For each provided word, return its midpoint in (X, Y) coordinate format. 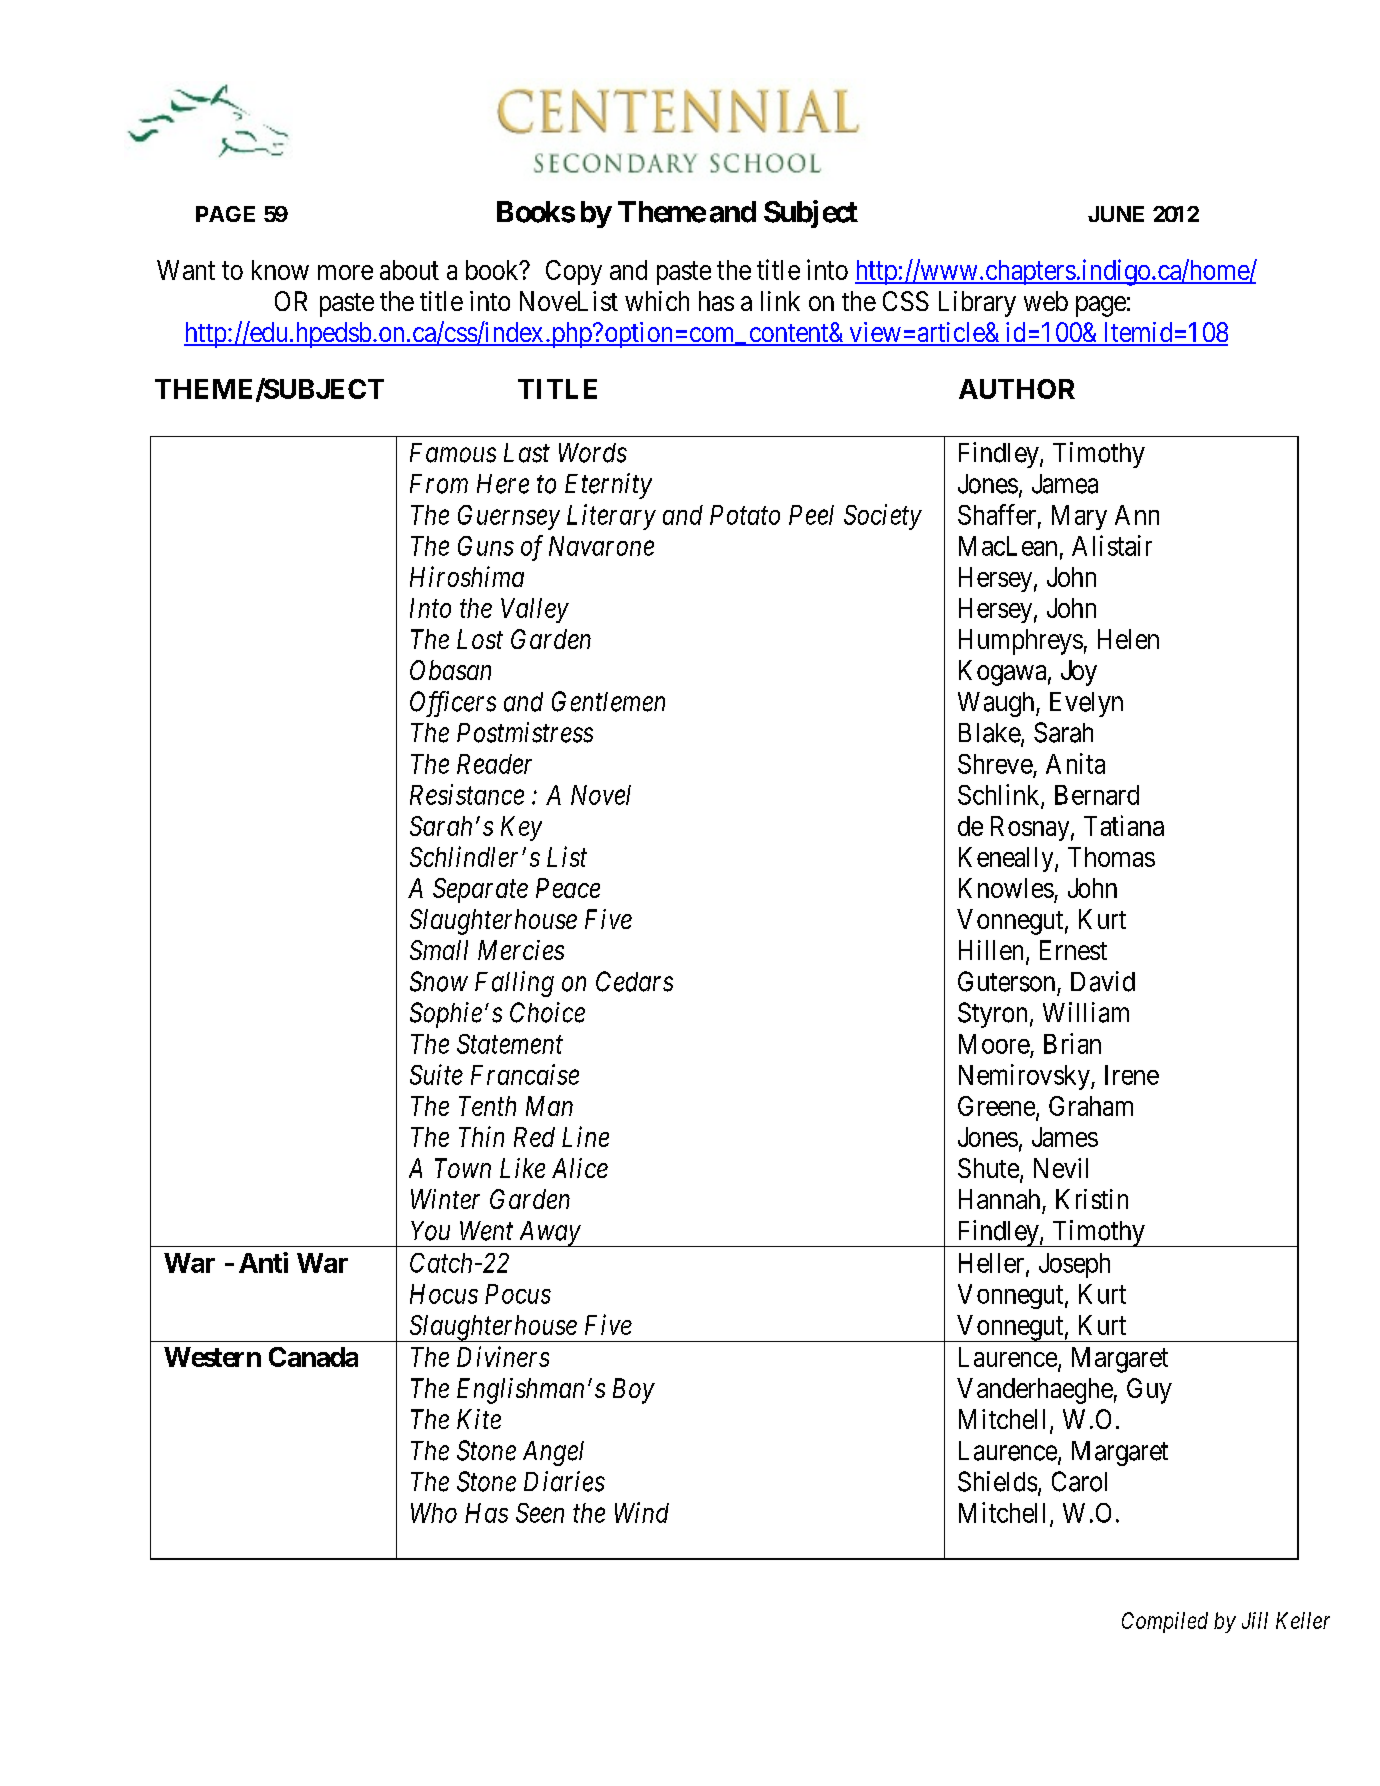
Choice (547, 1012)
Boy (634, 1391)
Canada (313, 1357)
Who (434, 1513)
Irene (1132, 1075)
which (657, 301)
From (439, 484)
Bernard (1097, 795)
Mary (1079, 517)
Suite (436, 1074)
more (345, 272)
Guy (1149, 1391)
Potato (745, 515)
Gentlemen (608, 701)
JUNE (1116, 214)
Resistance (467, 794)
